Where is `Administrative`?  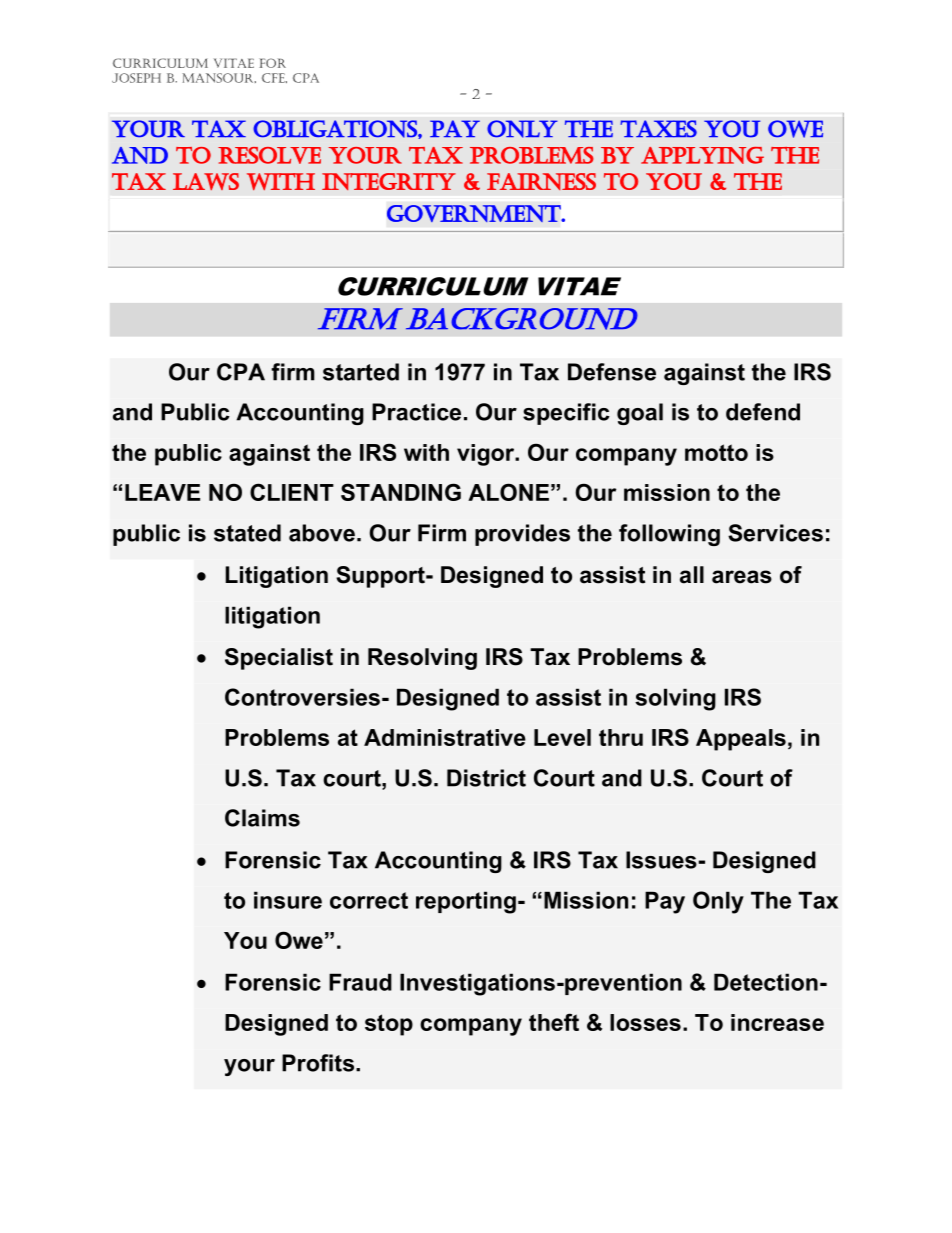
Administrative is located at coordinates (445, 737).
